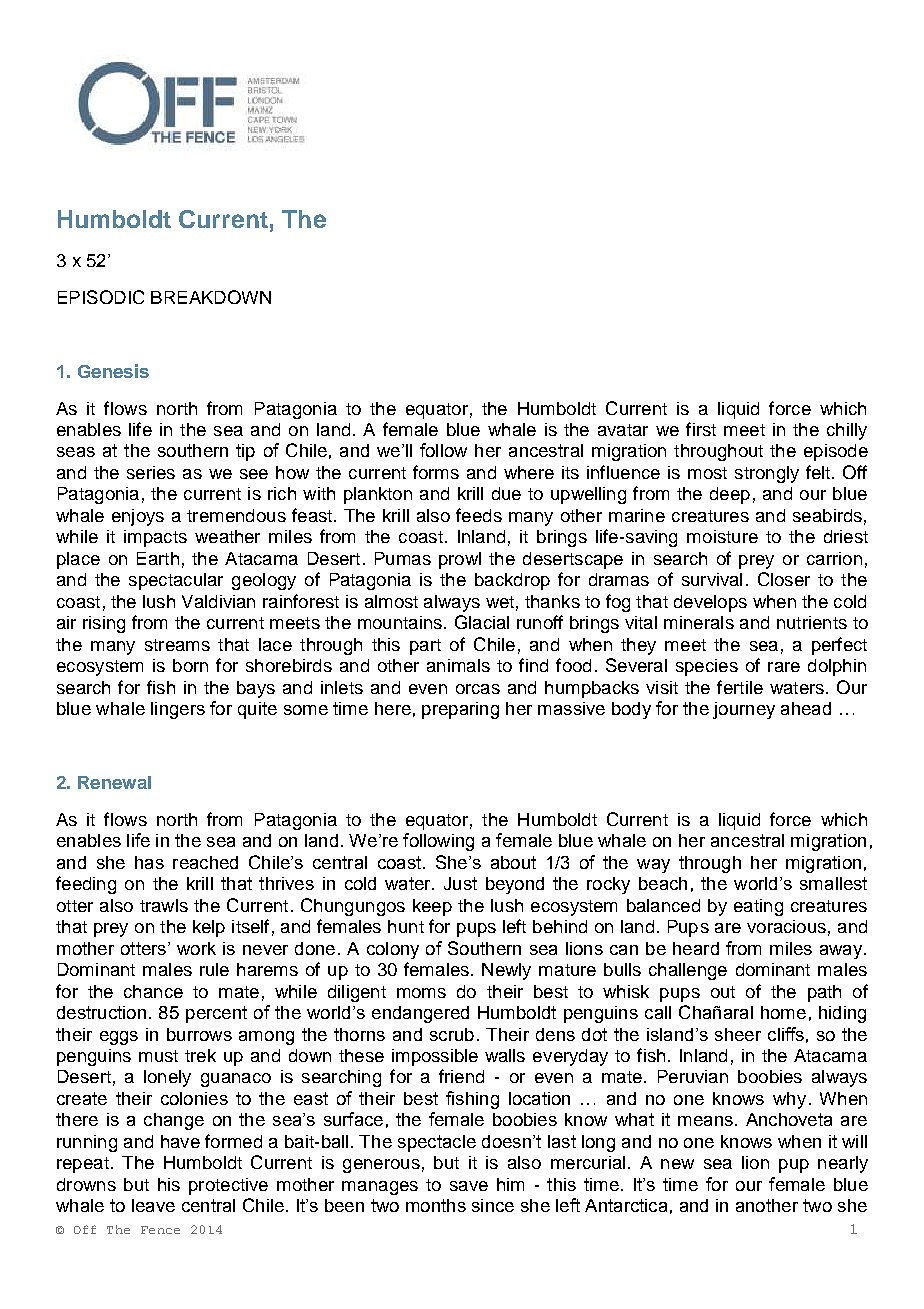 Image resolution: width=924 pixels, height=1309 pixels. I want to click on first, so click(701, 429).
